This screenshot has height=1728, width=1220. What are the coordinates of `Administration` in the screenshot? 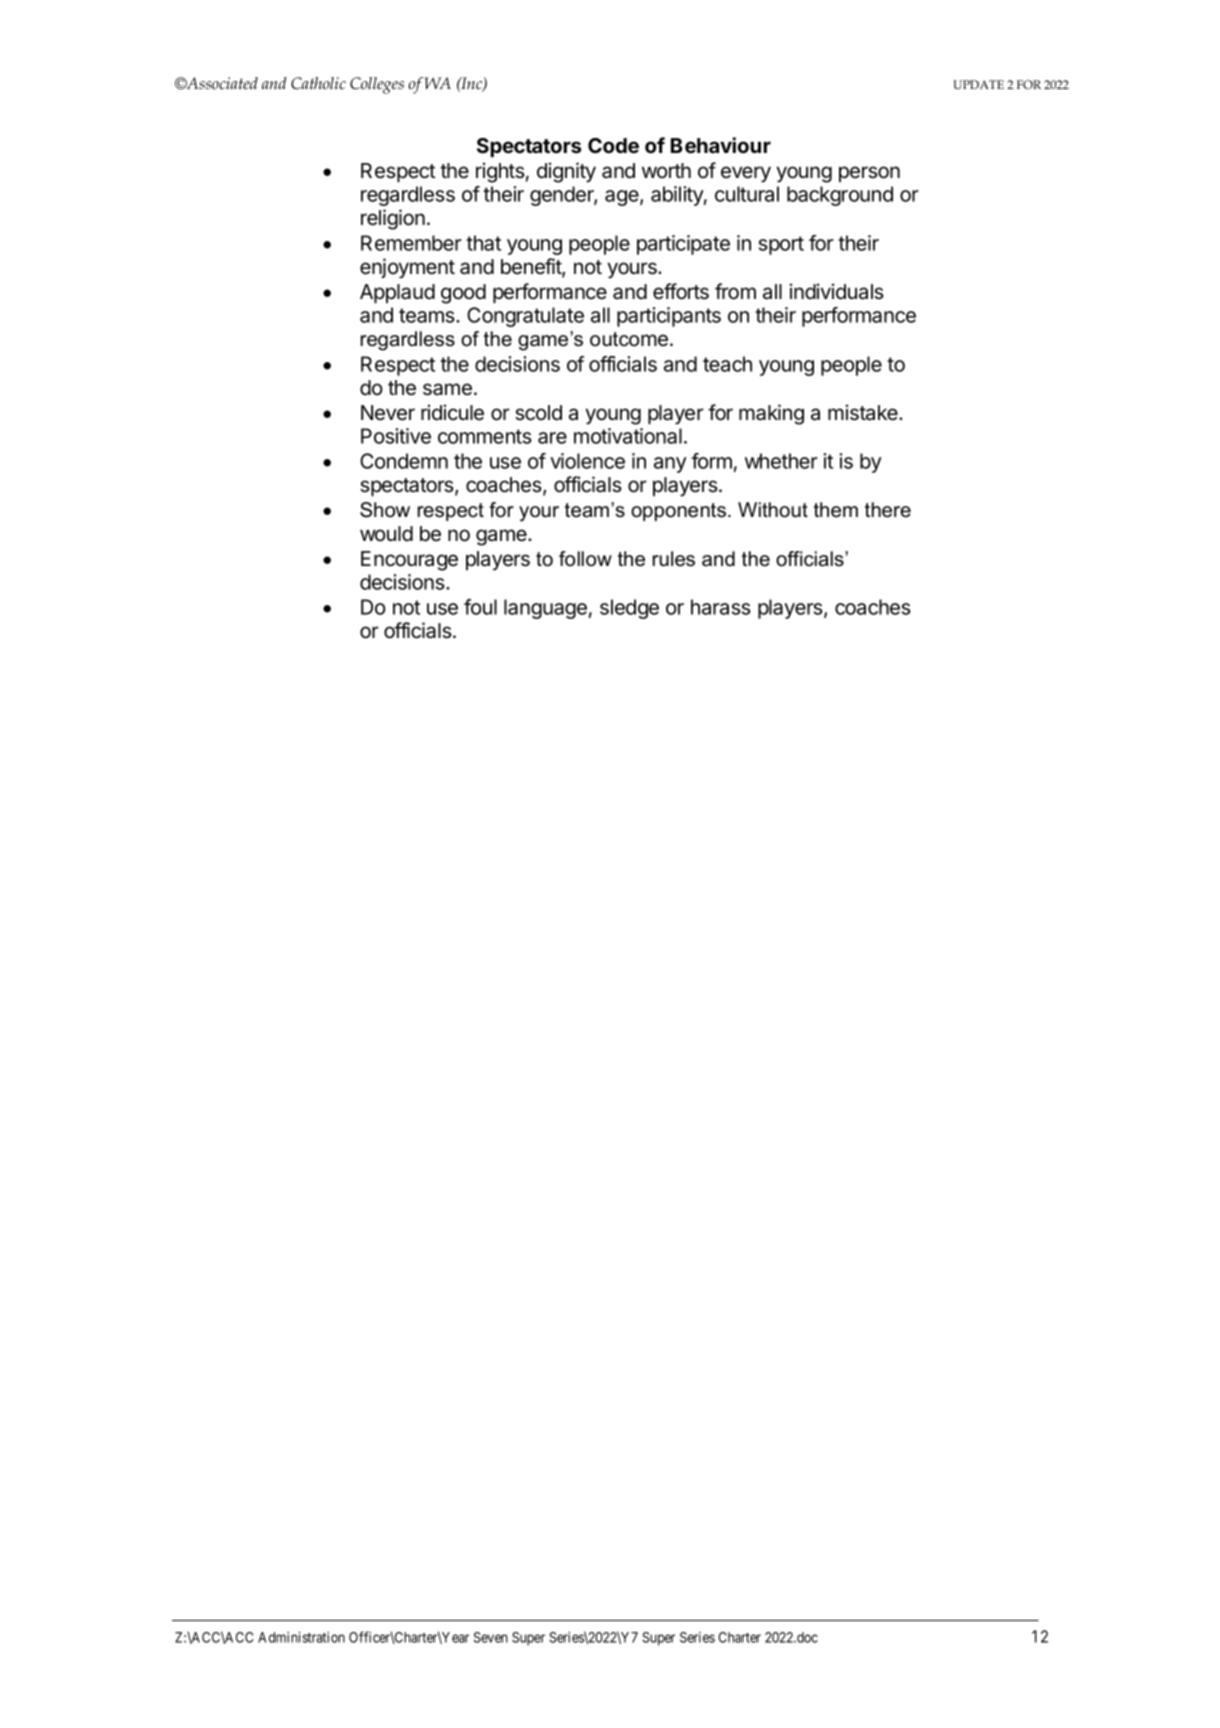 It's located at (301, 1637).
